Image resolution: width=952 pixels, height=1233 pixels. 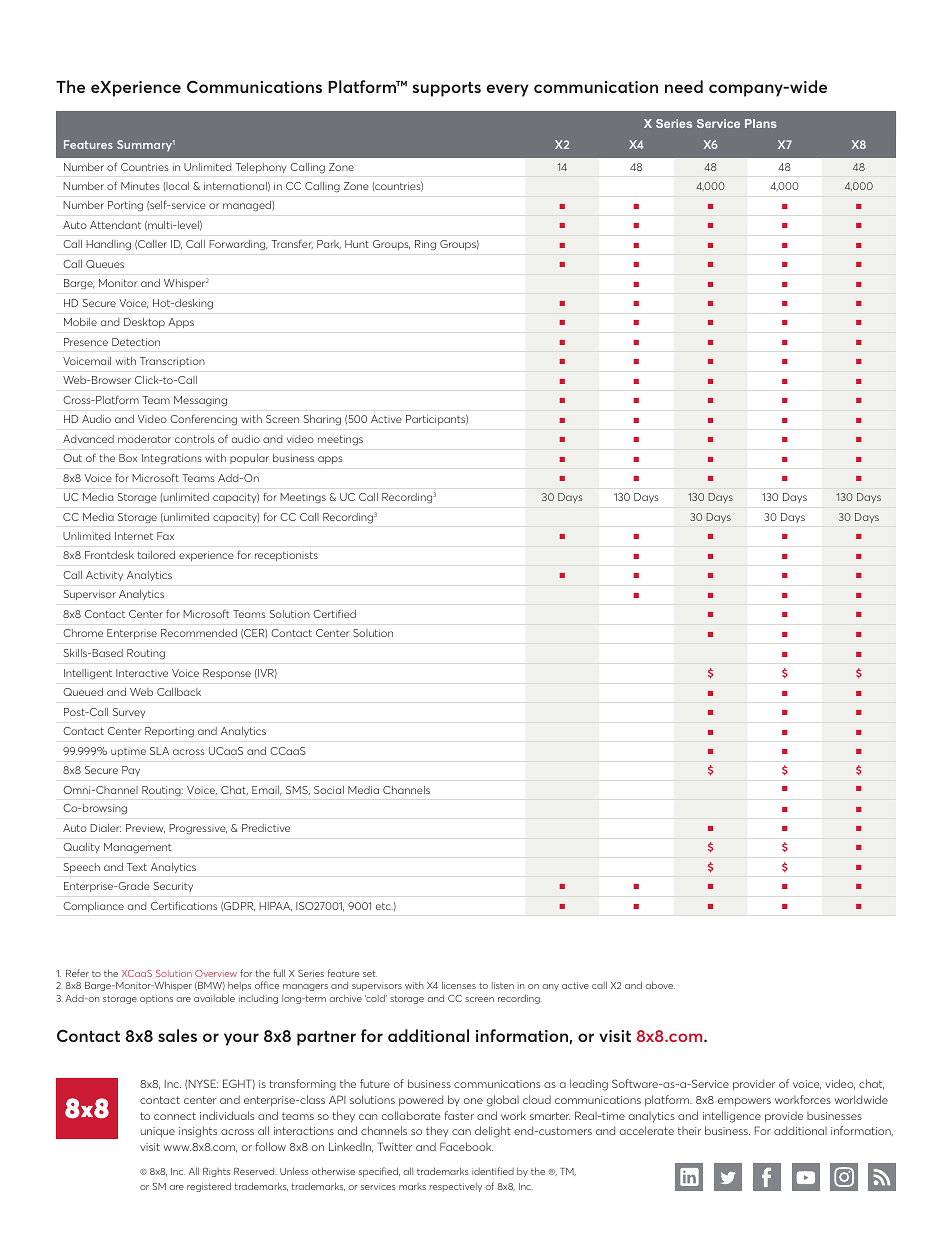 I want to click on supports, so click(x=447, y=89).
